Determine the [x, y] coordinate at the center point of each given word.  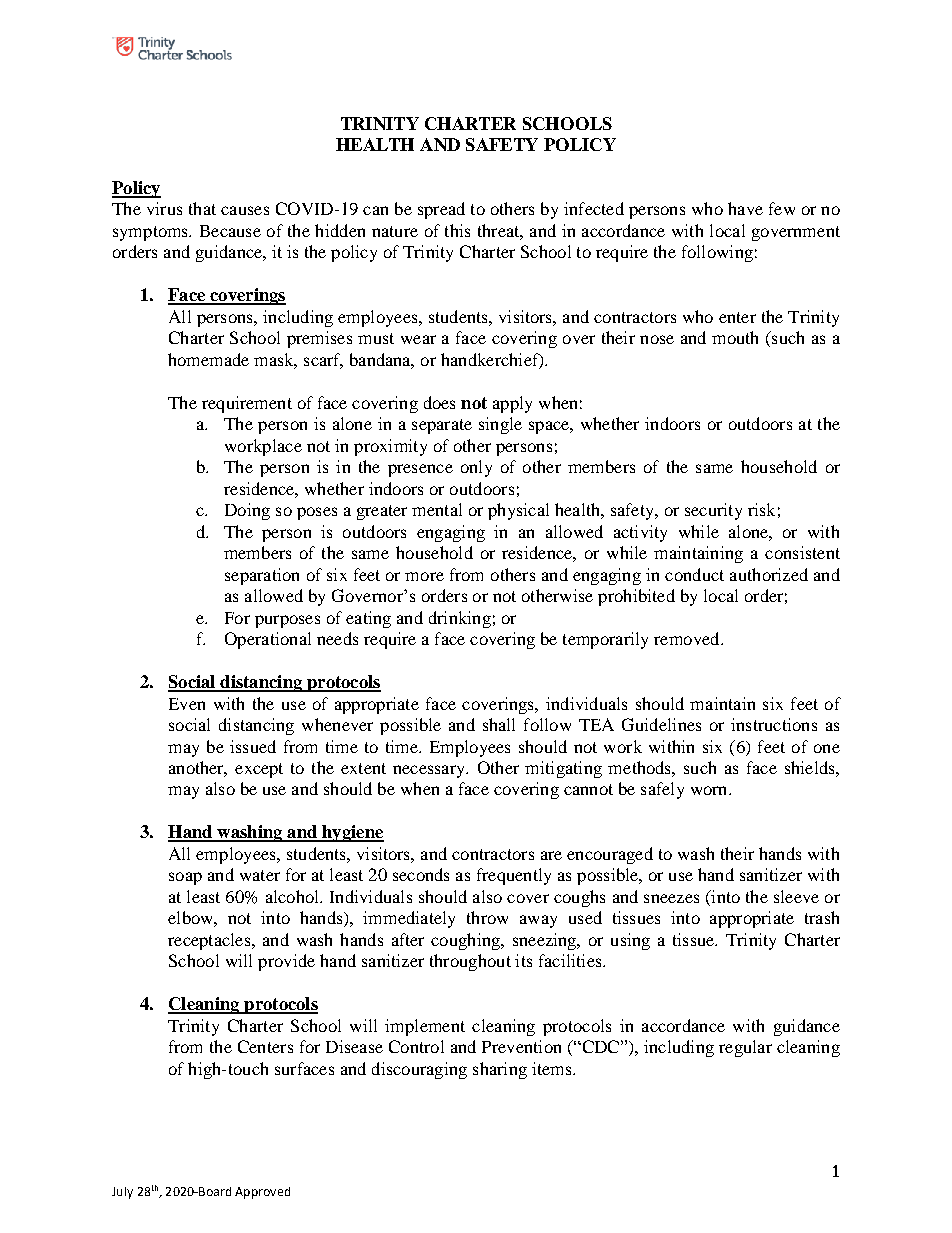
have [745, 208]
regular [745, 1048]
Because [230, 231]
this [457, 230]
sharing [500, 1070]
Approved [262, 1193]
